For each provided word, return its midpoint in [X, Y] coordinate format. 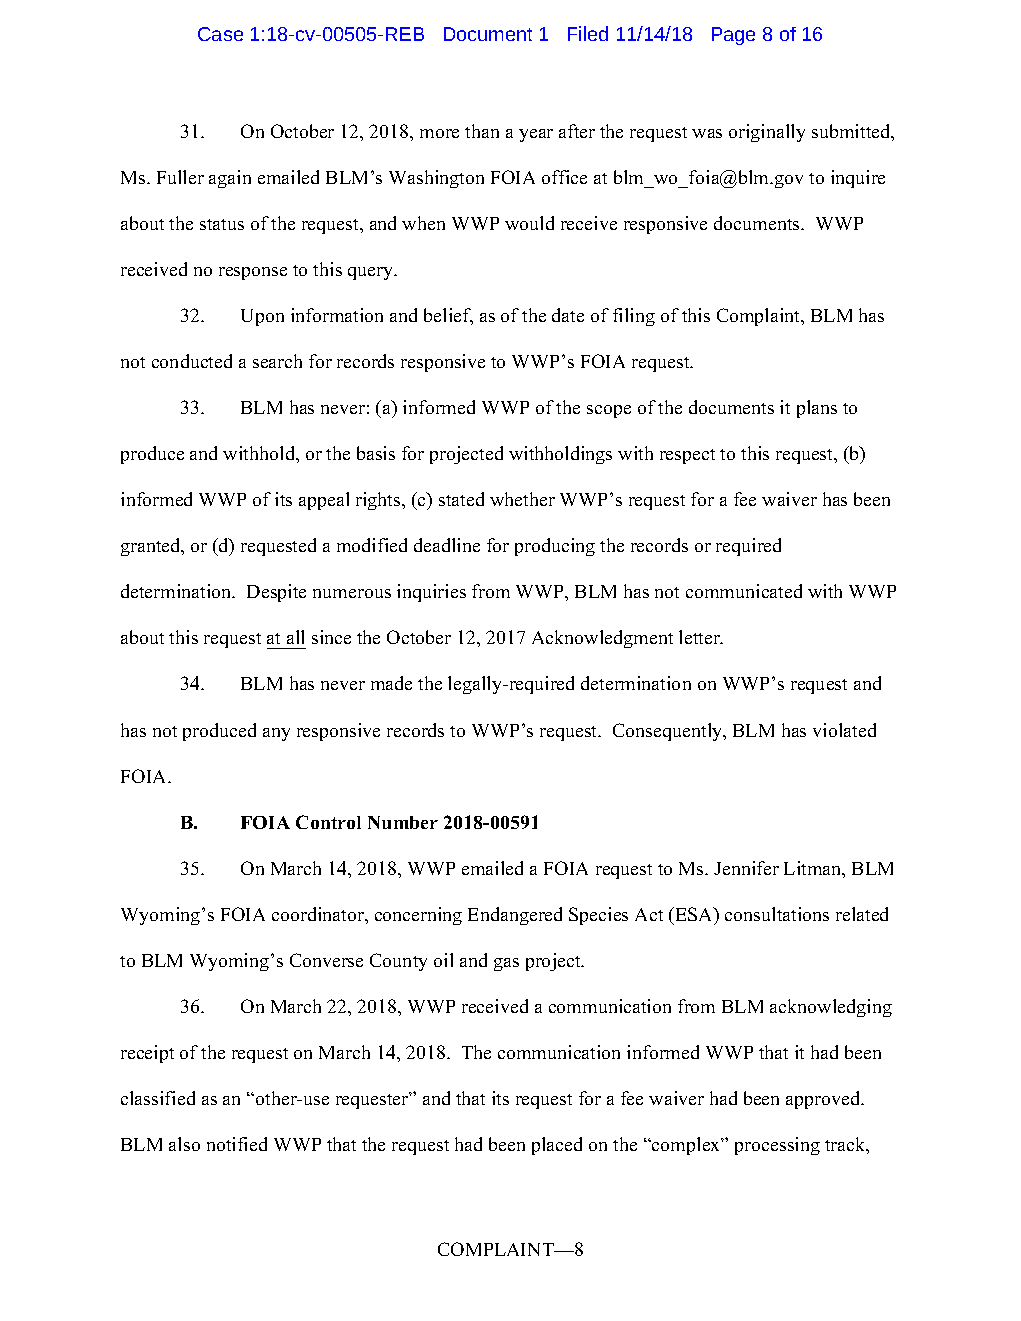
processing [777, 1146]
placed [557, 1146]
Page [733, 36]
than [482, 131]
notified [237, 1144]
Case [220, 34]
